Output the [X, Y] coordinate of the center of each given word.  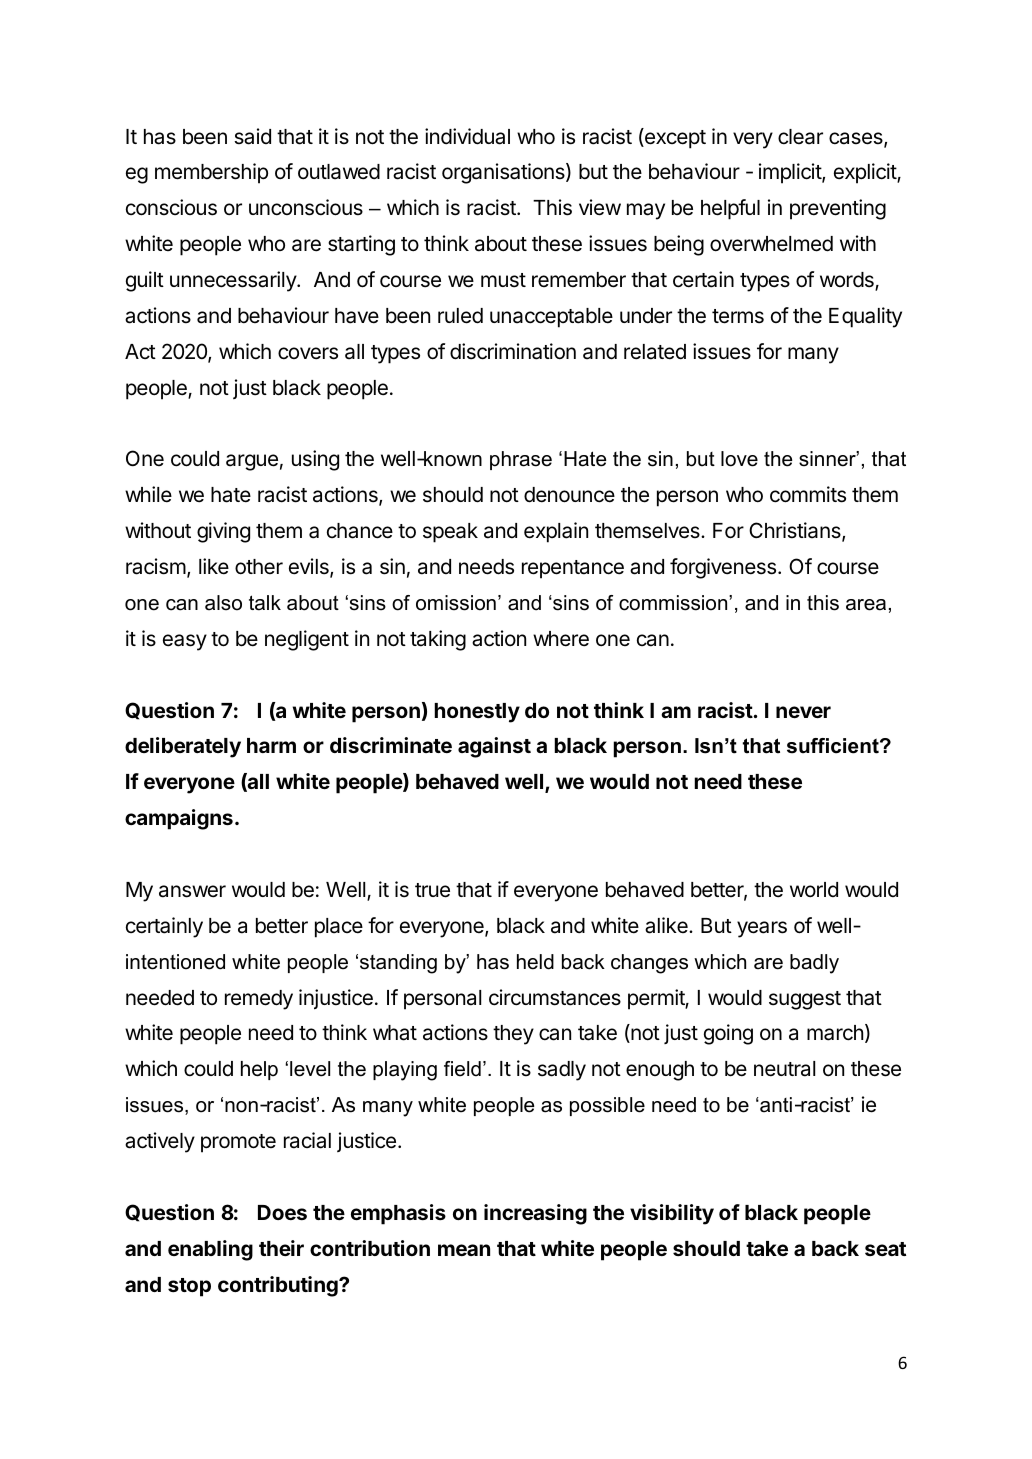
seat [885, 1249]
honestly [477, 713]
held [535, 962]
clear [800, 137]
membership [211, 173]
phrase [521, 460]
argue [252, 462]
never [803, 712]
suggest [805, 1000]
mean [464, 1250]
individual [467, 136]
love [739, 459]
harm [271, 745]
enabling [210, 1250]
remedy [259, 1000]
